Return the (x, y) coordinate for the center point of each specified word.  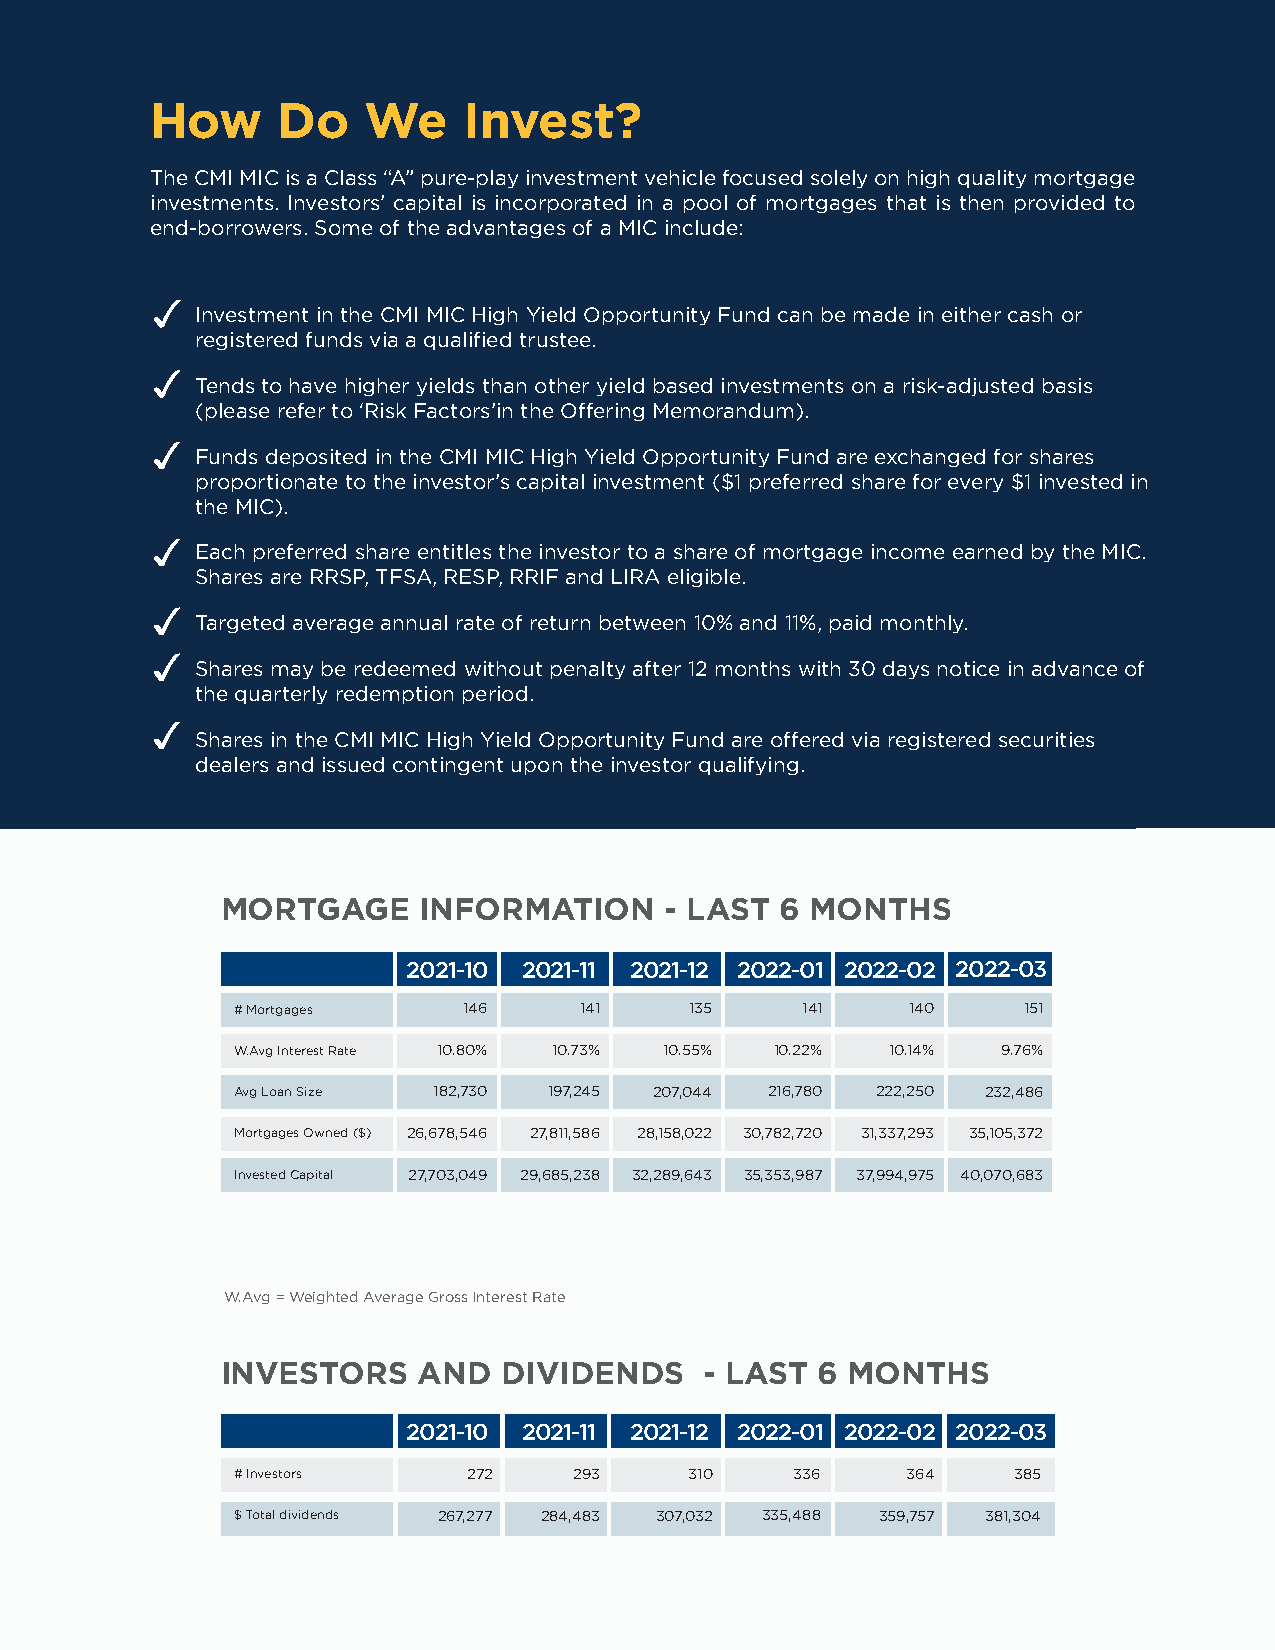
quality (992, 179)
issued (353, 764)
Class (350, 177)
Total (260, 1514)
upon (537, 768)
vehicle (680, 177)
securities (1046, 739)
